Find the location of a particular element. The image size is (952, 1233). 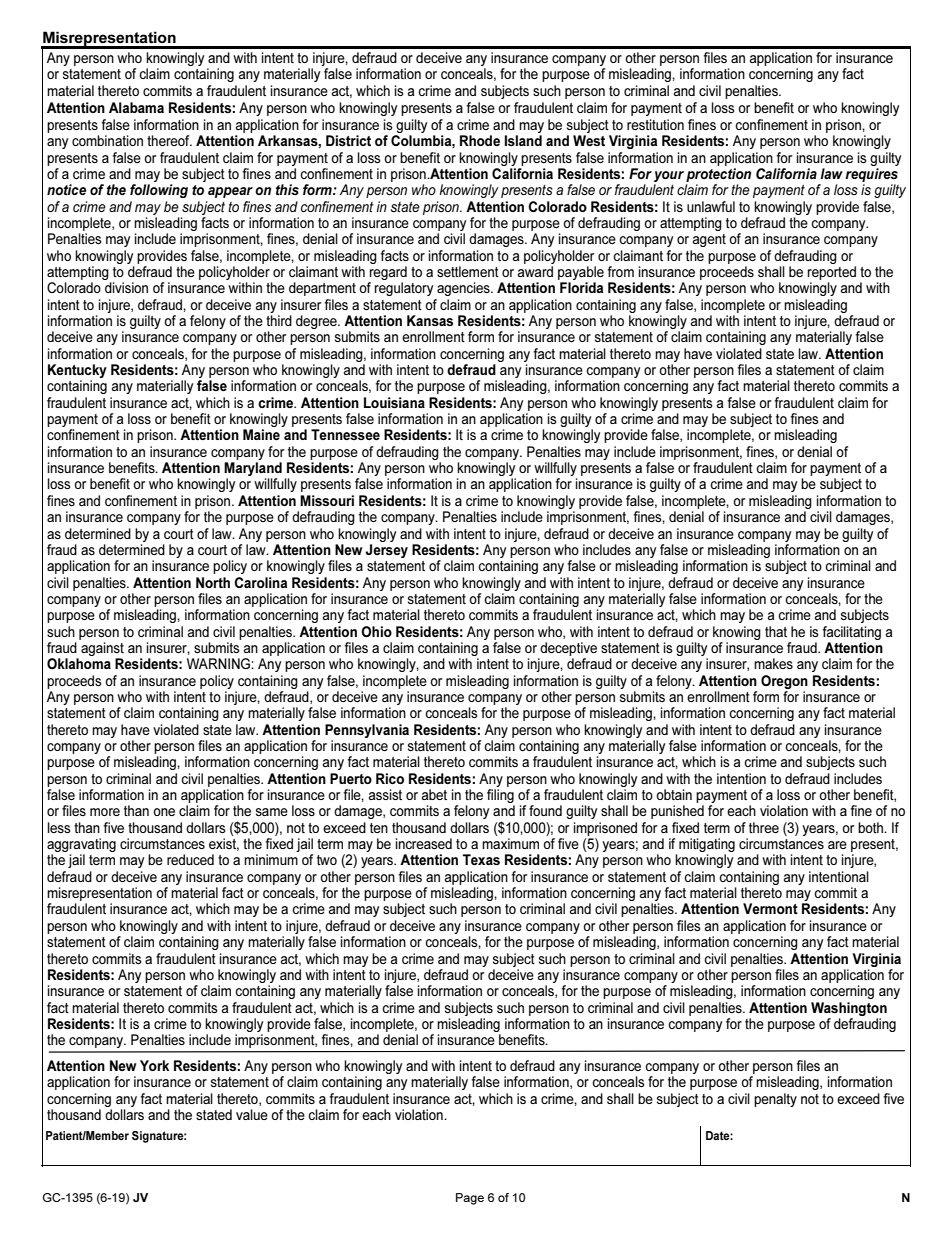

penalty is located at coordinates (775, 1100).
